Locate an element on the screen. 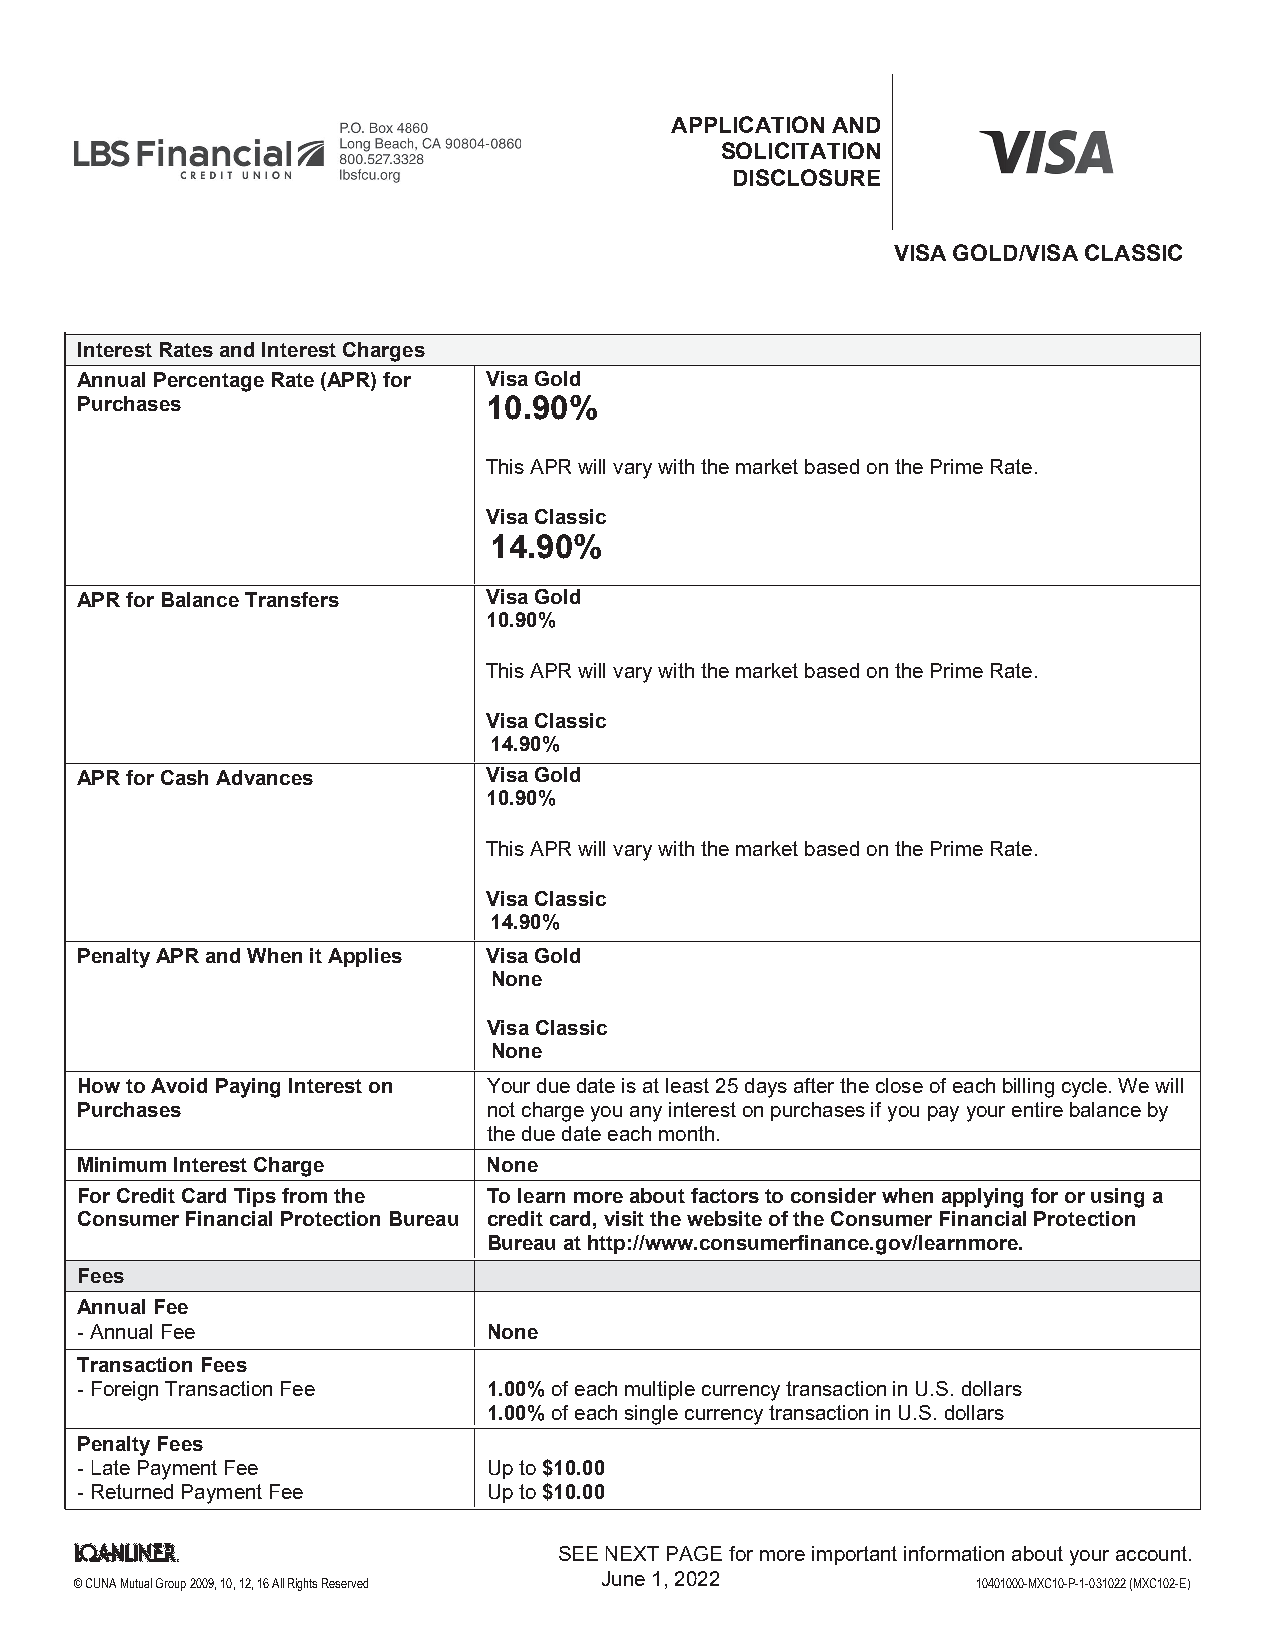 The width and height of the screenshot is (1265, 1638). All is located at coordinates (278, 1583).
